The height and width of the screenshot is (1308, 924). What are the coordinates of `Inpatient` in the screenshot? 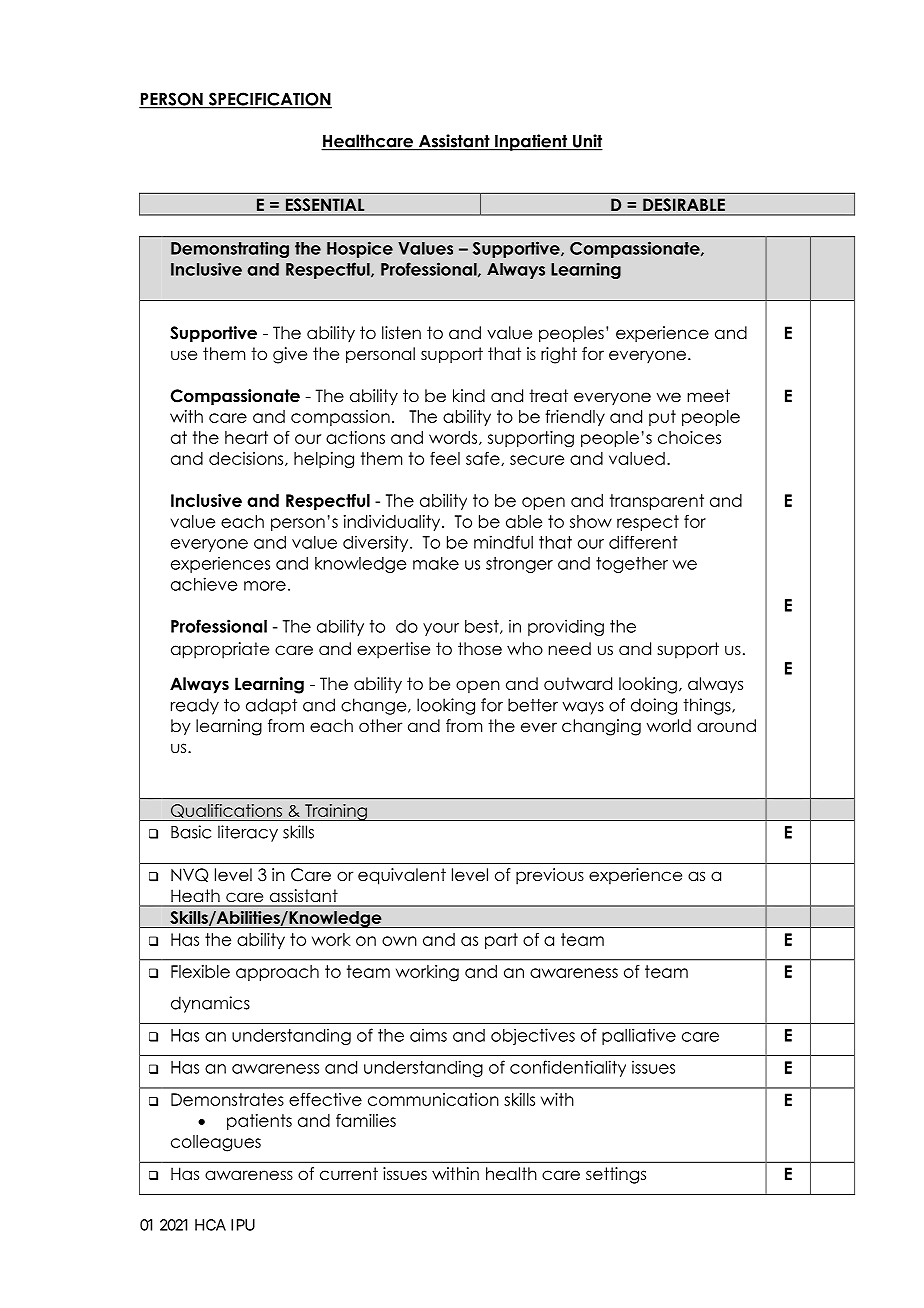 It's located at (531, 142).
